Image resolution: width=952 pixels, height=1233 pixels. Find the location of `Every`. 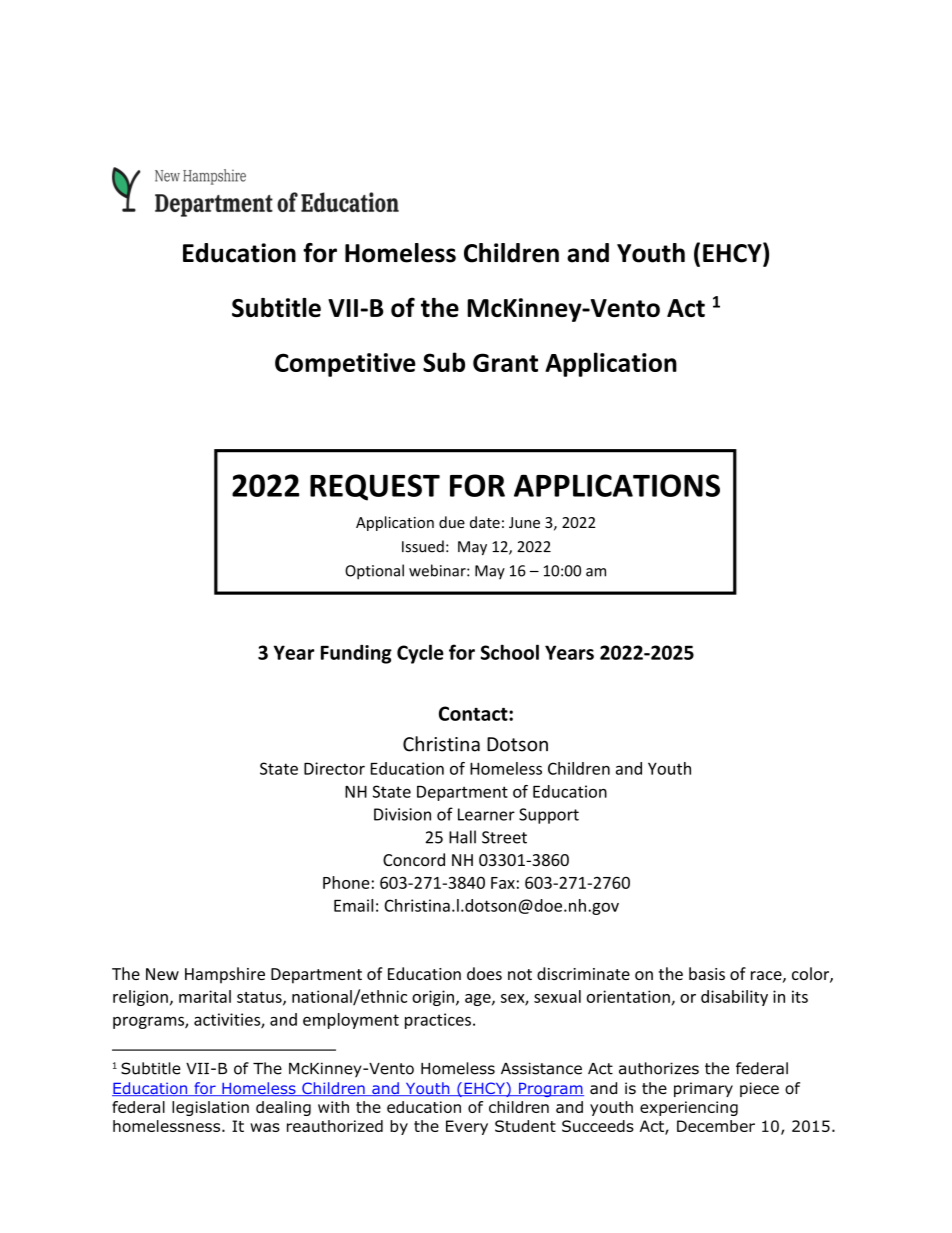

Every is located at coordinates (467, 1127).
